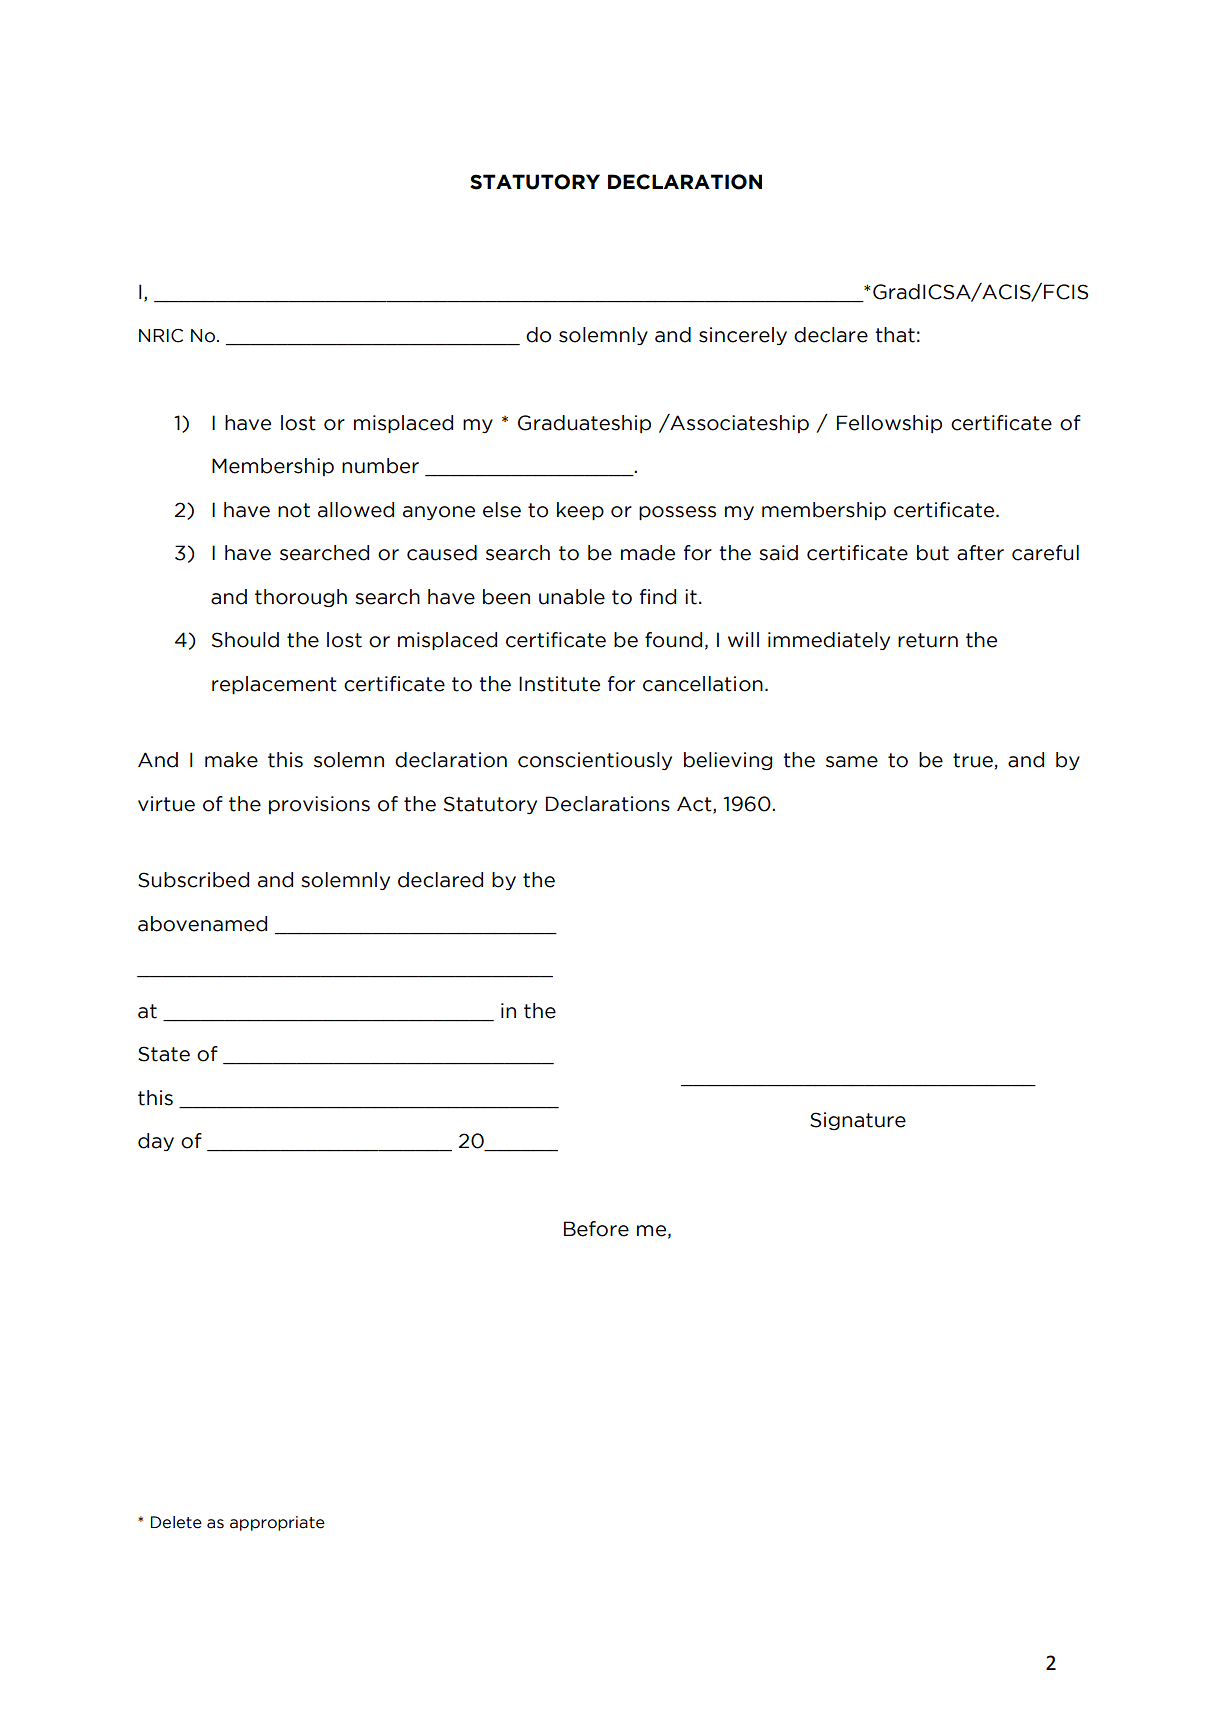 The image size is (1212, 1714). I want to click on appropriate, so click(277, 1523).
